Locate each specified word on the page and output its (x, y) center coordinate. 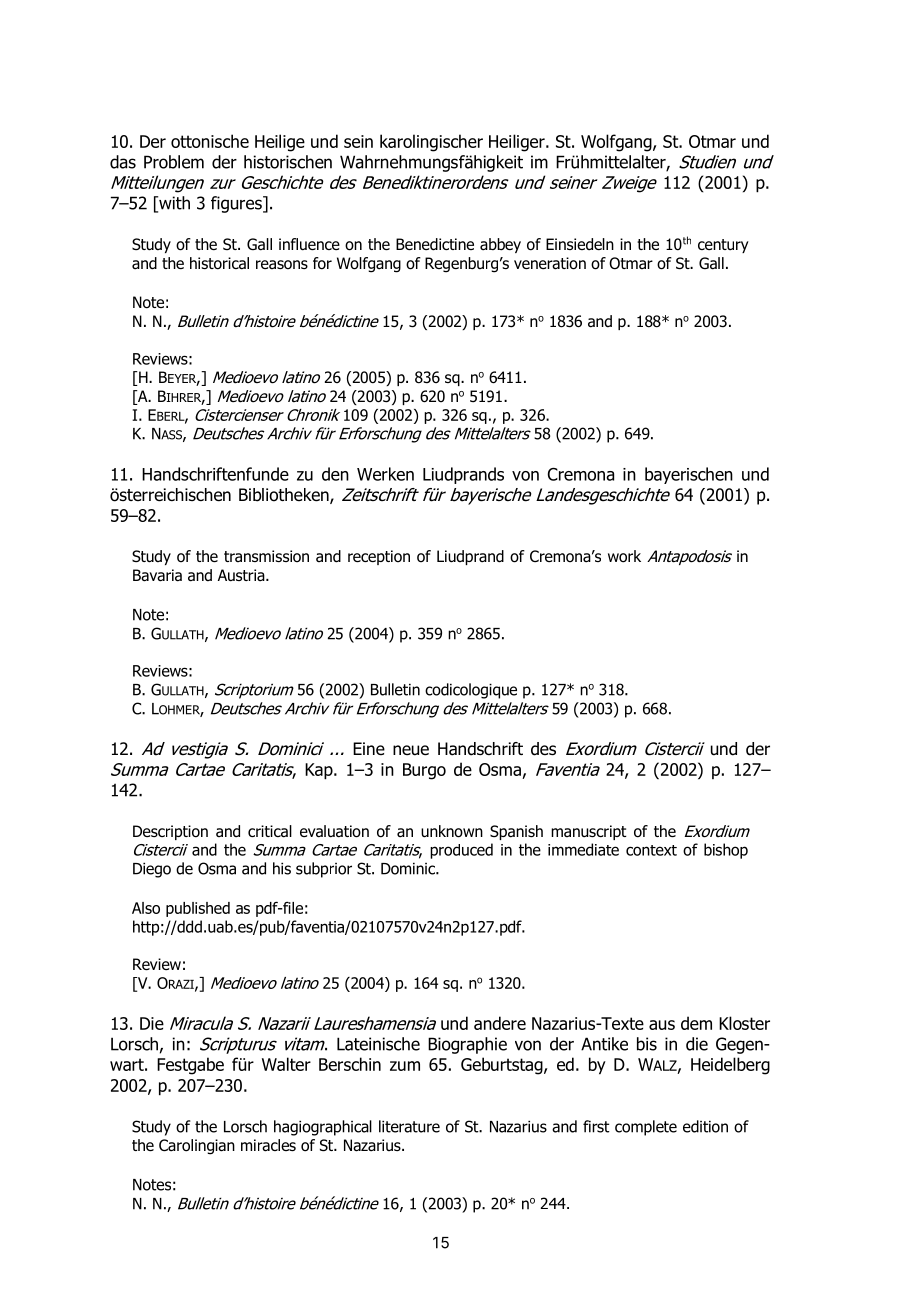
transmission (266, 556)
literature (409, 1126)
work (624, 556)
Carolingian (197, 1147)
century (723, 246)
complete (646, 1128)
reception (379, 557)
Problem (174, 162)
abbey (500, 245)
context (651, 850)
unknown (452, 831)
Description (170, 832)
